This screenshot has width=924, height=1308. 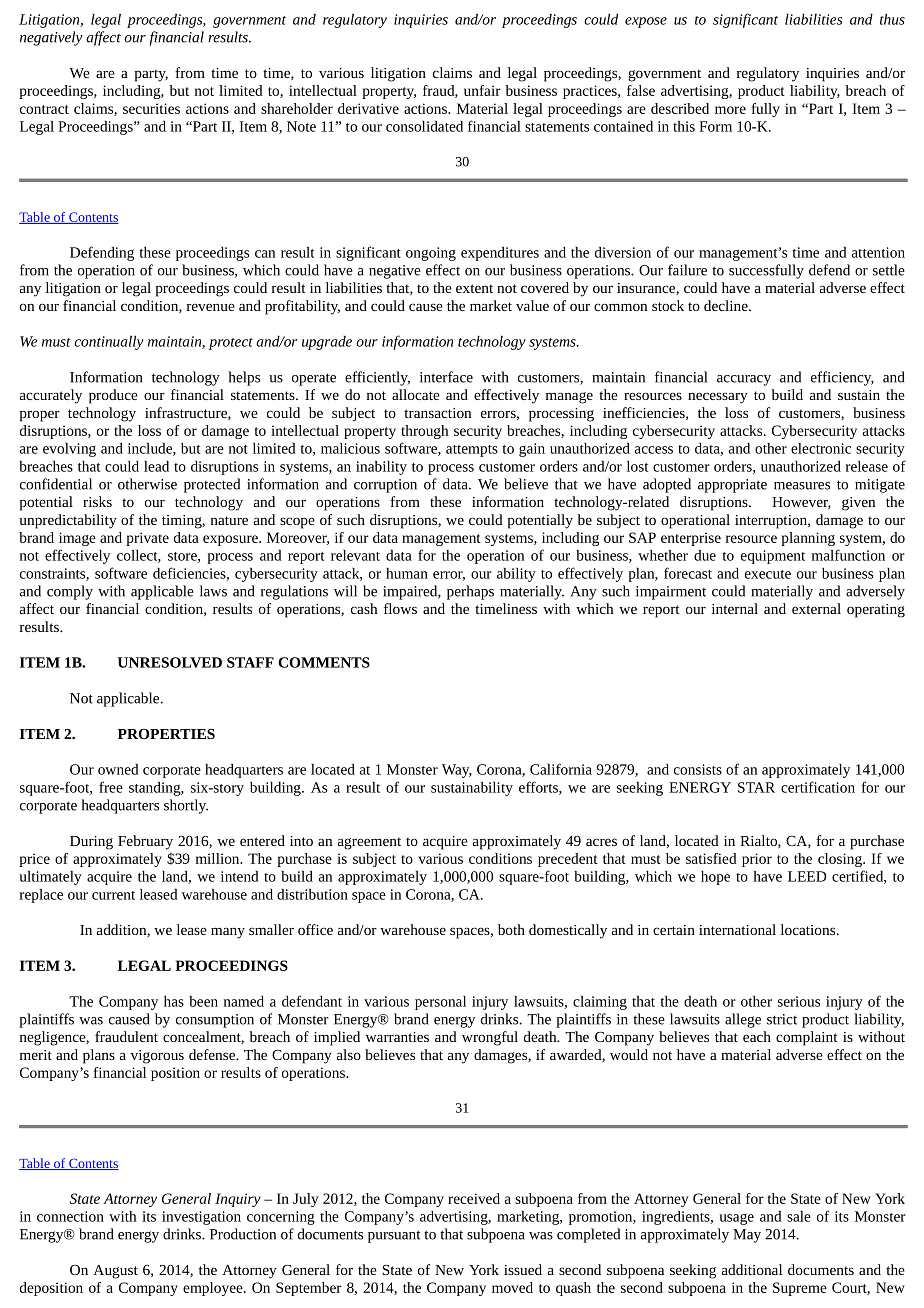 What do you see at coordinates (816, 608) in the screenshot?
I see `external` at bounding box center [816, 608].
